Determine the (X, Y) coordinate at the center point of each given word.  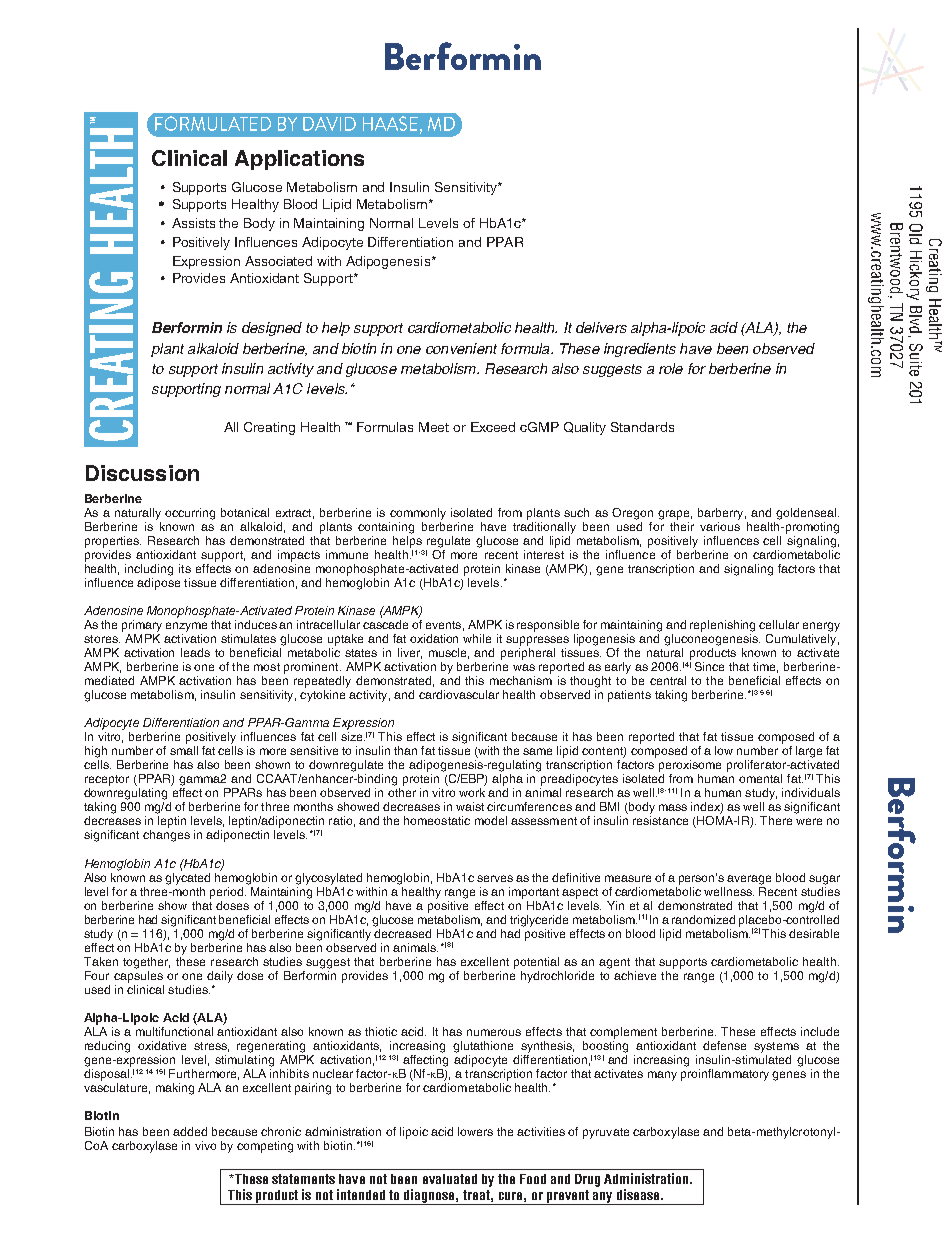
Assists (193, 223)
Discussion (142, 473)
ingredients (640, 350)
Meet (434, 427)
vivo (205, 1145)
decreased (402, 932)
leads (195, 652)
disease (639, 1194)
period (228, 893)
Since (709, 666)
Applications (299, 160)
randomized (703, 919)
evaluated (450, 1179)
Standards (642, 427)
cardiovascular (459, 694)
